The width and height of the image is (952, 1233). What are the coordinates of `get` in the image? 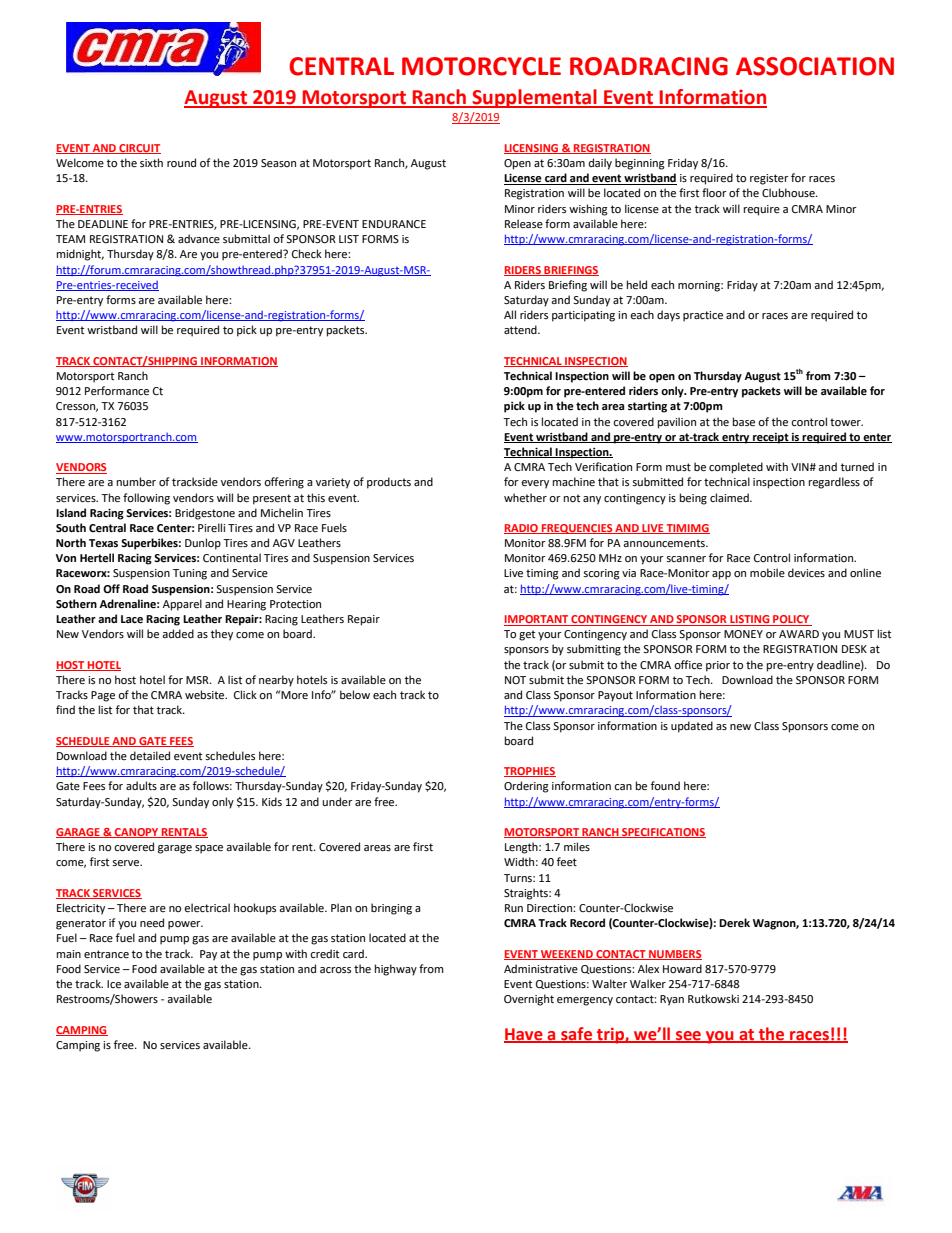 It's located at (527, 635).
